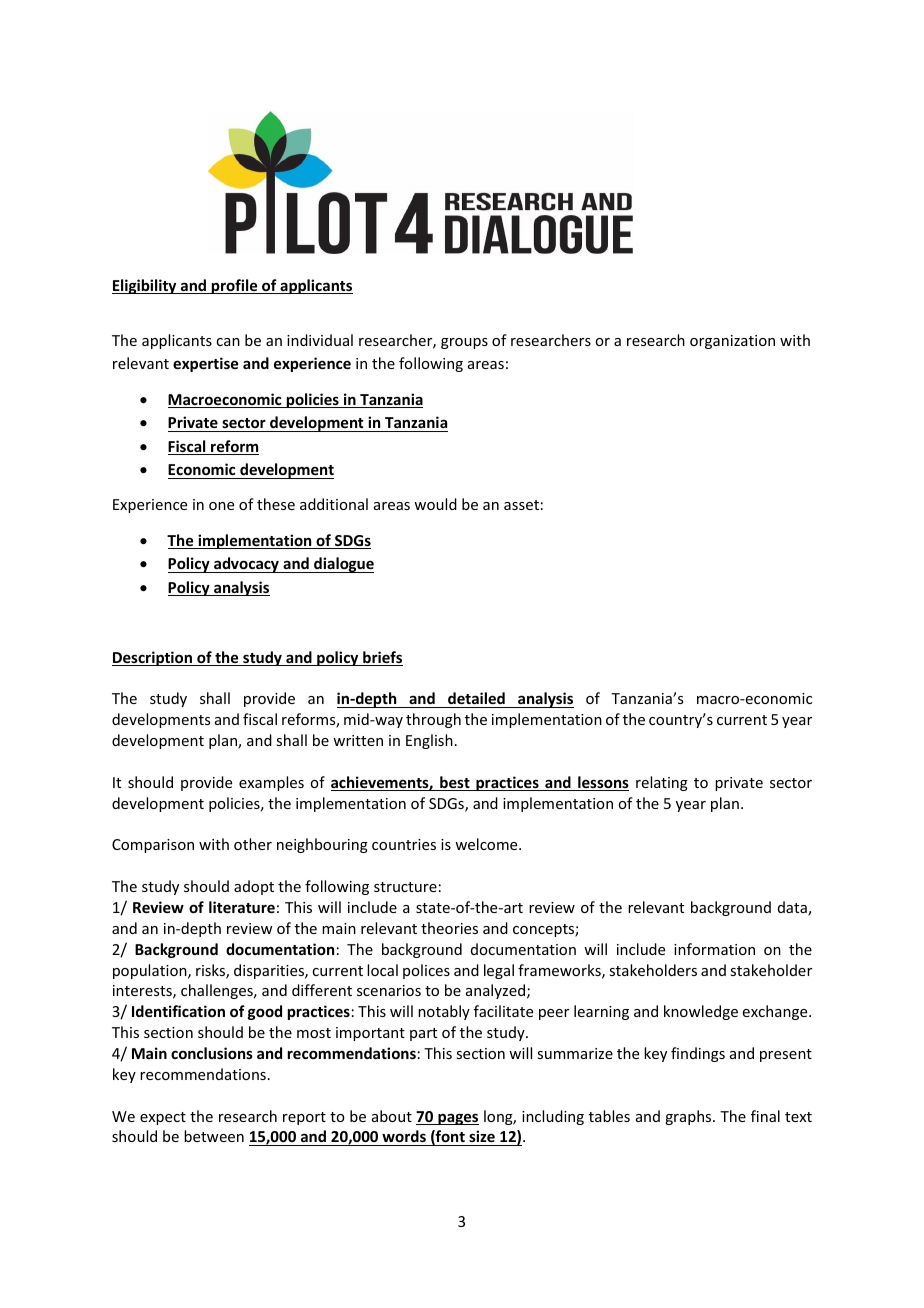  Describe the element at coordinates (662, 783) in the screenshot. I see `relating` at that location.
